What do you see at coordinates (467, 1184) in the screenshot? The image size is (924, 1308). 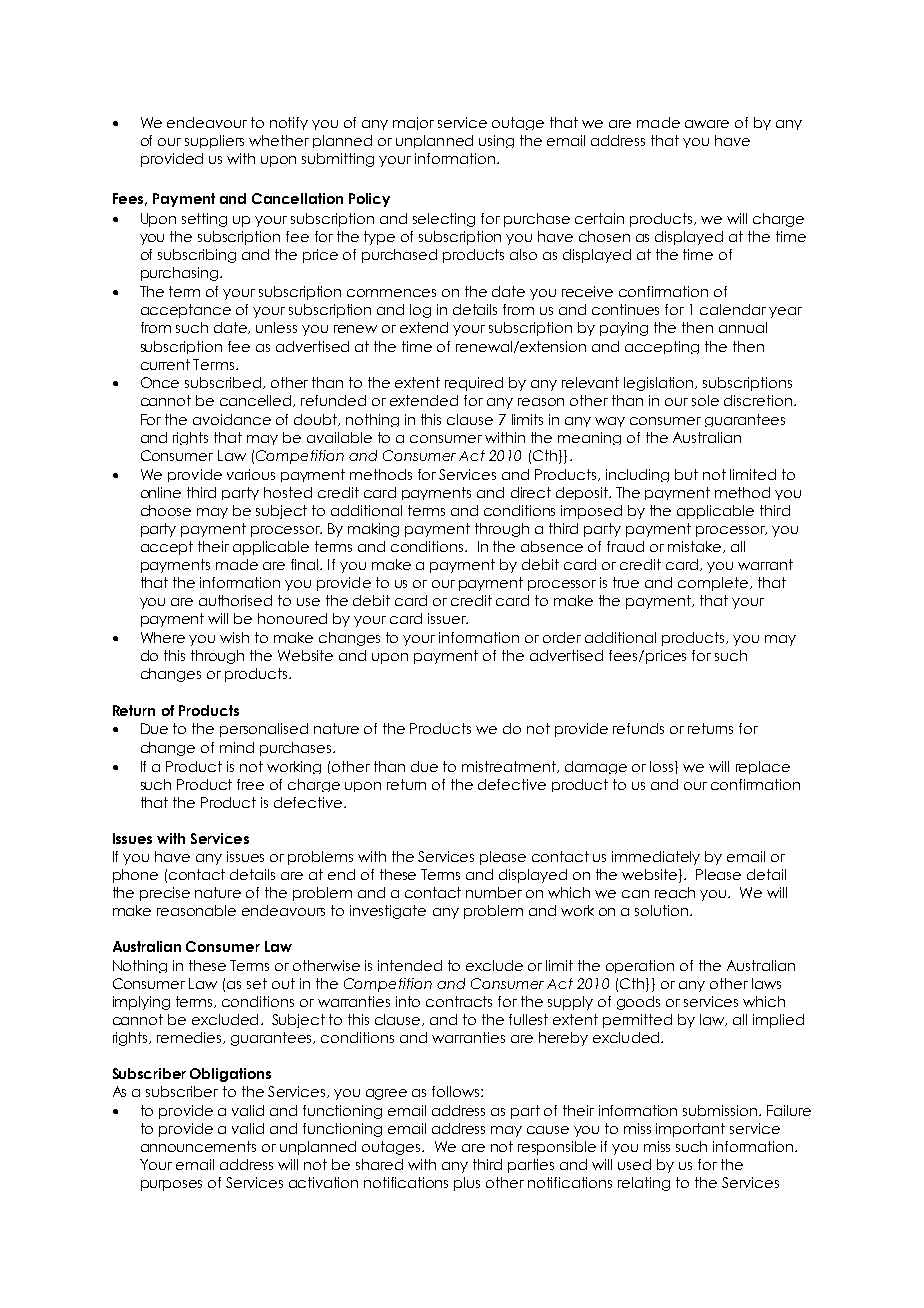 I see `plus` at bounding box center [467, 1184].
